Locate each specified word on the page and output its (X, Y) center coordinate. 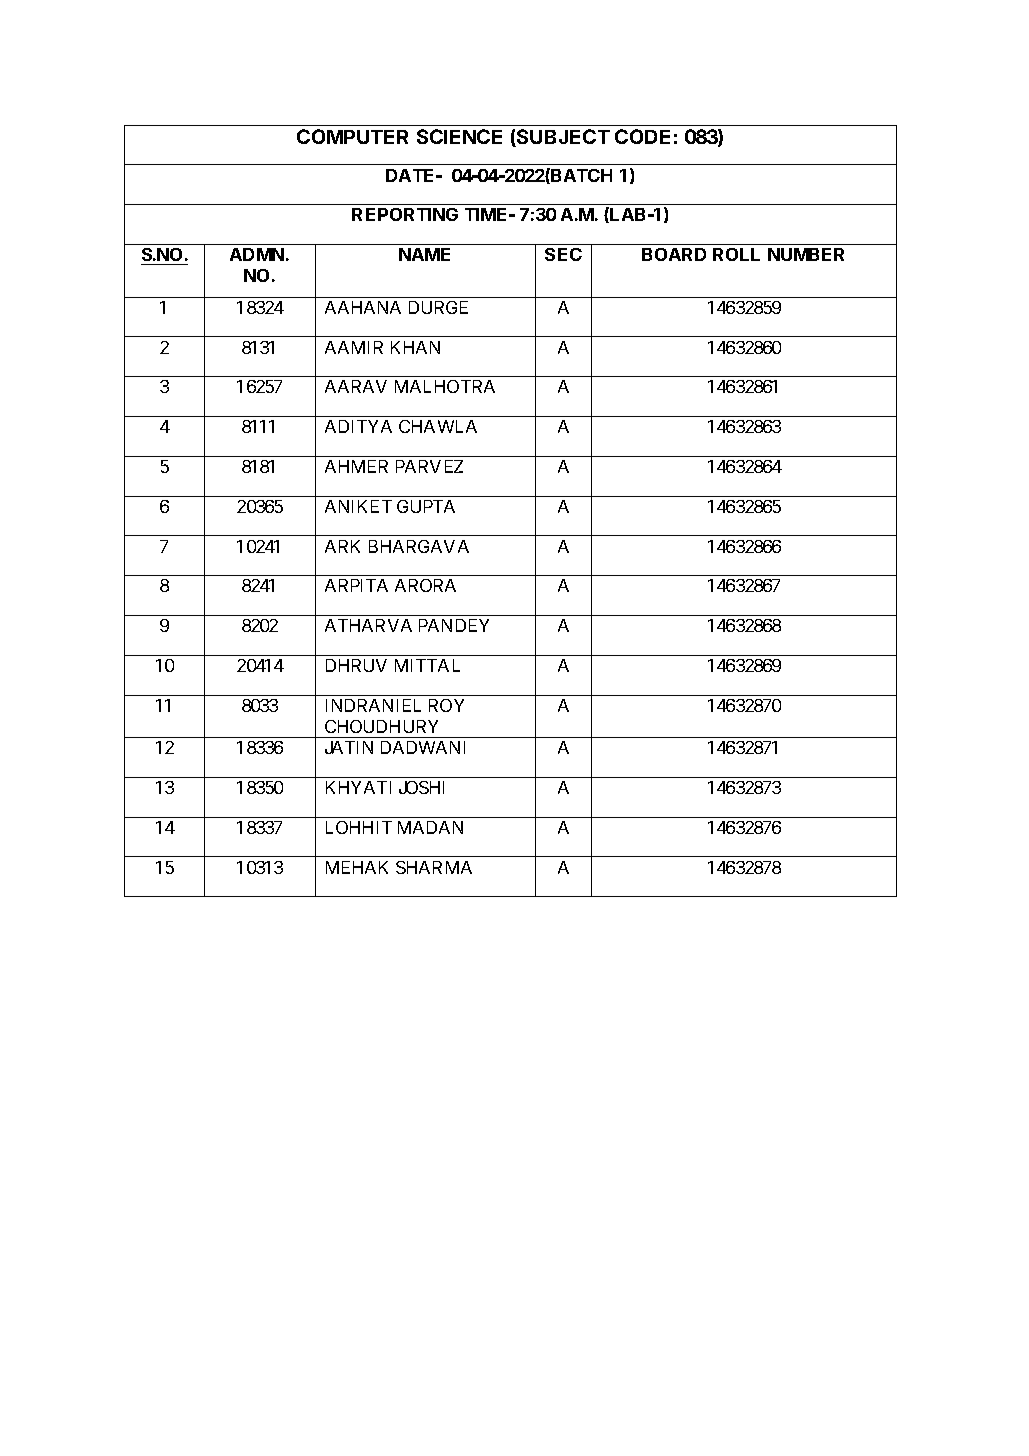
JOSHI (421, 787)
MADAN (430, 827)
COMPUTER (352, 136)
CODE (642, 136)
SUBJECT (562, 138)
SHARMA (434, 867)
